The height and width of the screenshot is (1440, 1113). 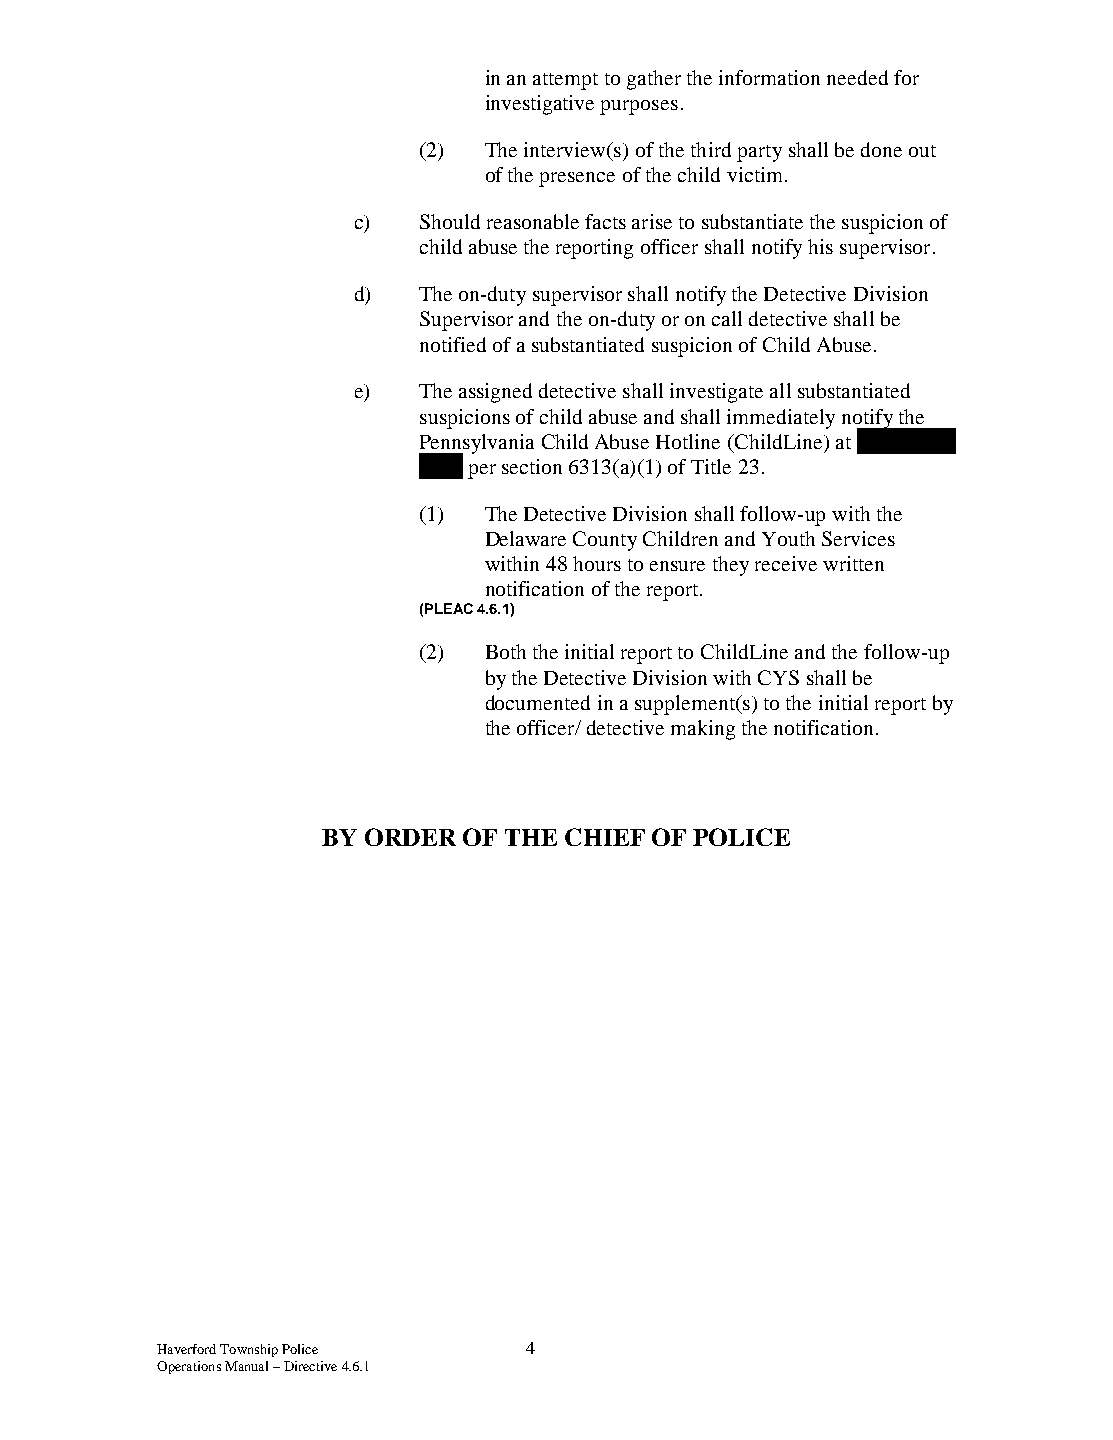 What do you see at coordinates (540, 105) in the screenshot?
I see `investigative` at bounding box center [540, 105].
